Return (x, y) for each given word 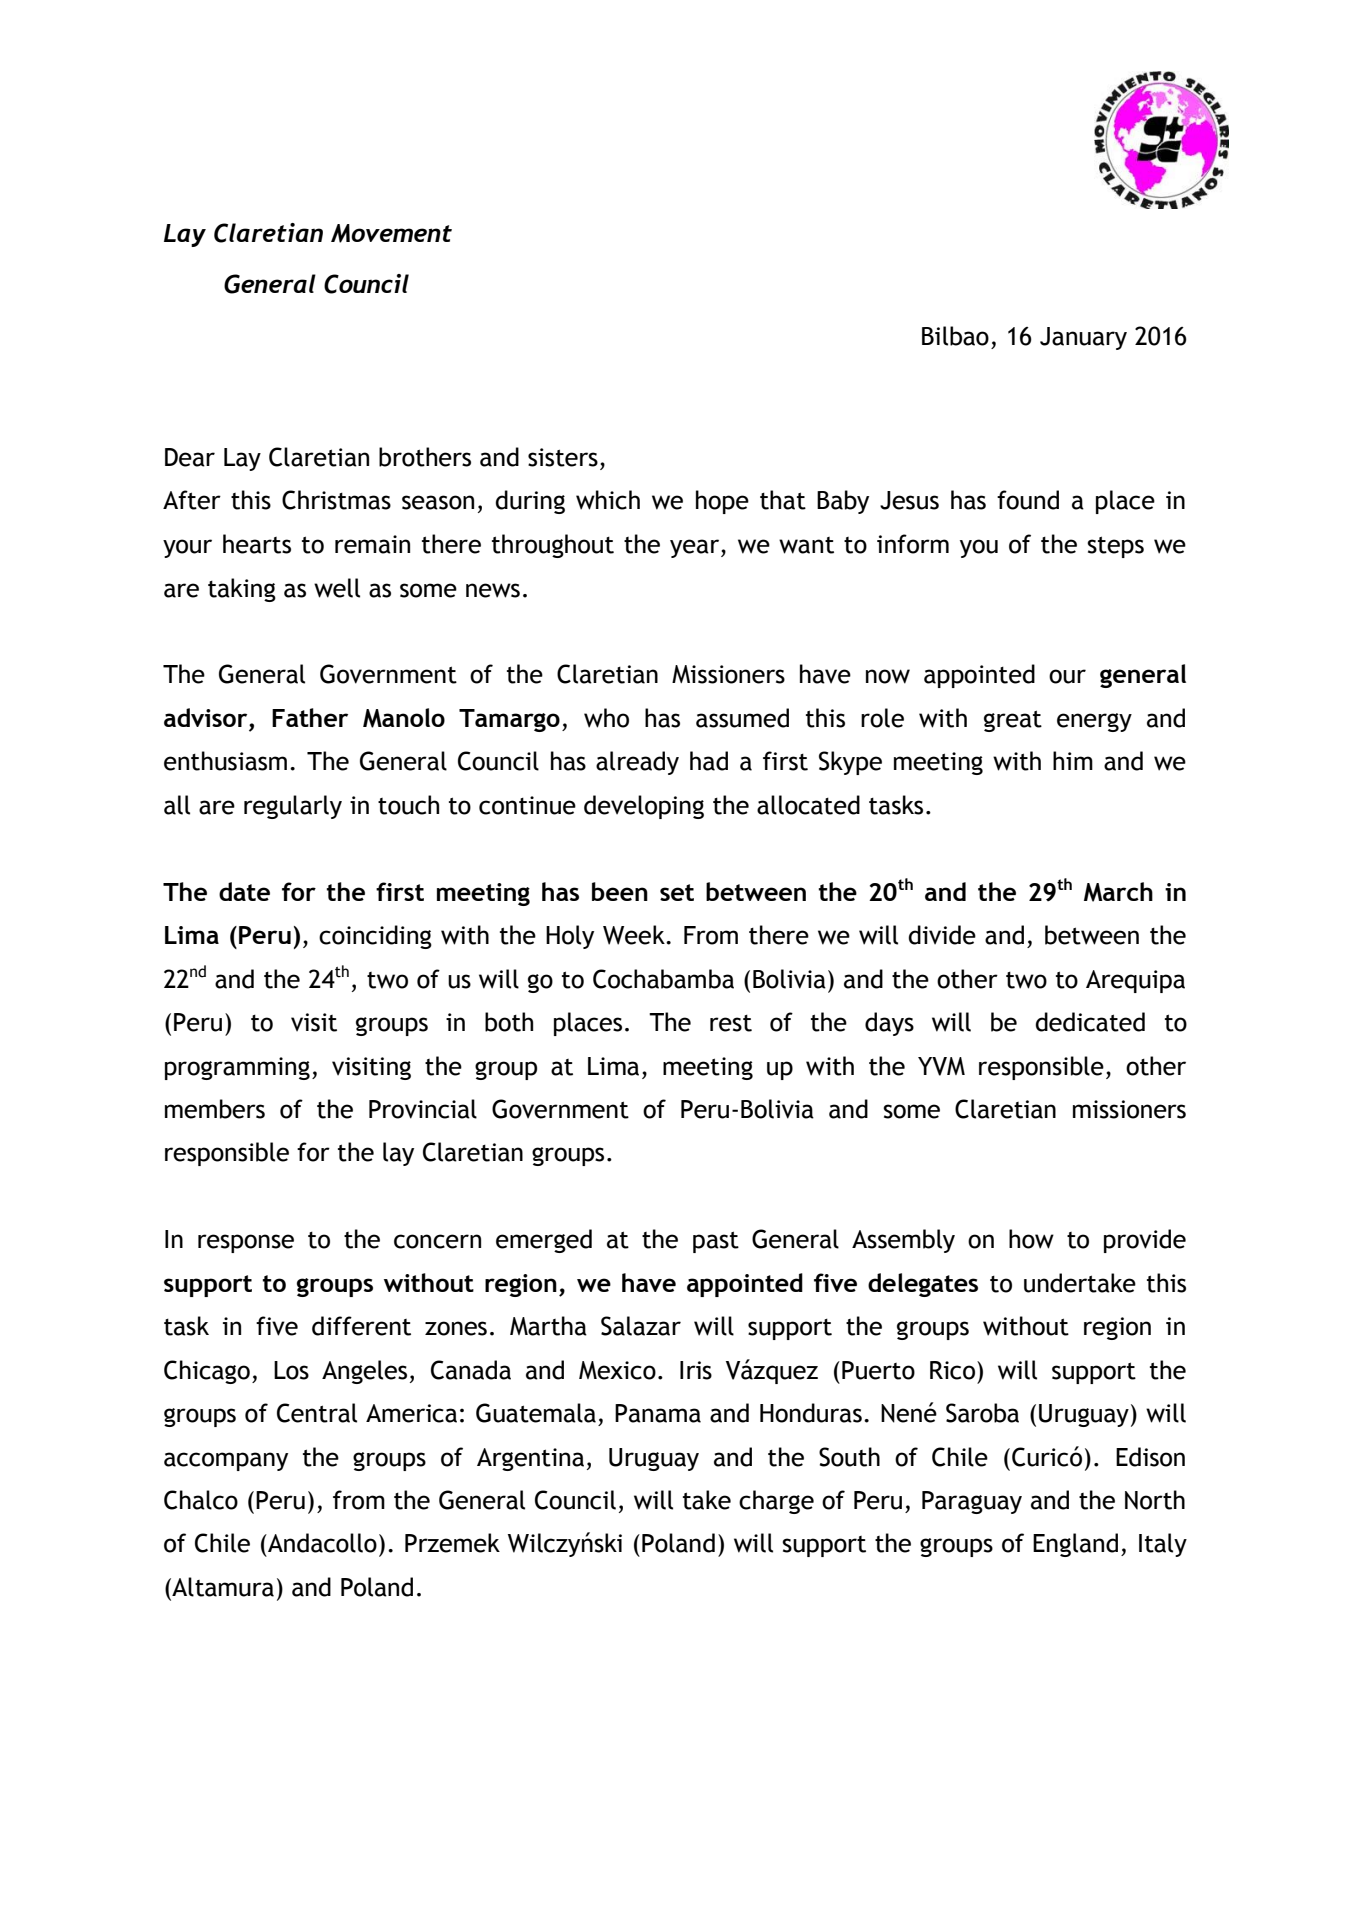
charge (776, 1502)
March (1118, 892)
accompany (226, 1461)
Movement (391, 233)
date (244, 891)
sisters (563, 457)
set (677, 892)
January (1083, 338)
